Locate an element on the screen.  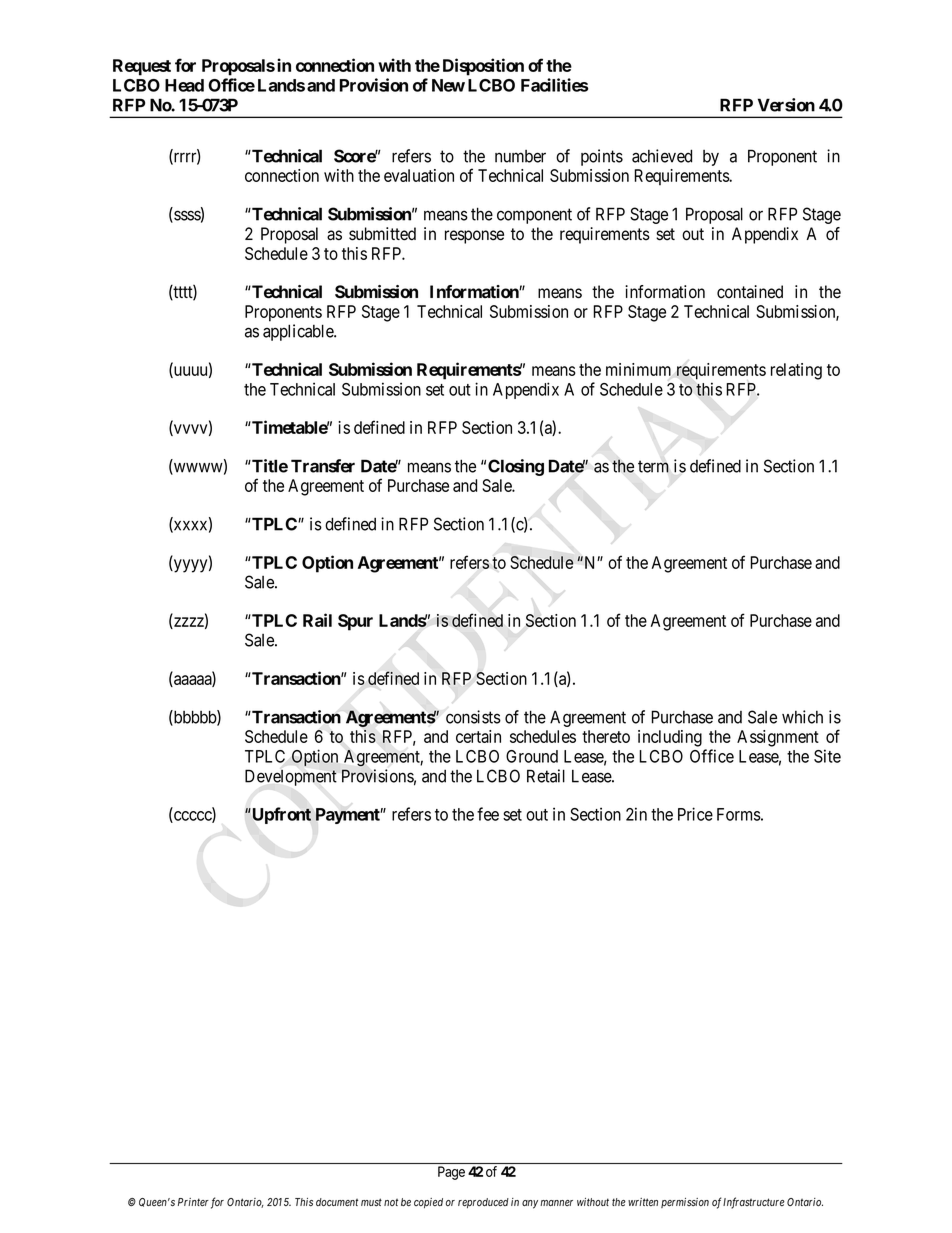
relating is located at coordinates (796, 371).
